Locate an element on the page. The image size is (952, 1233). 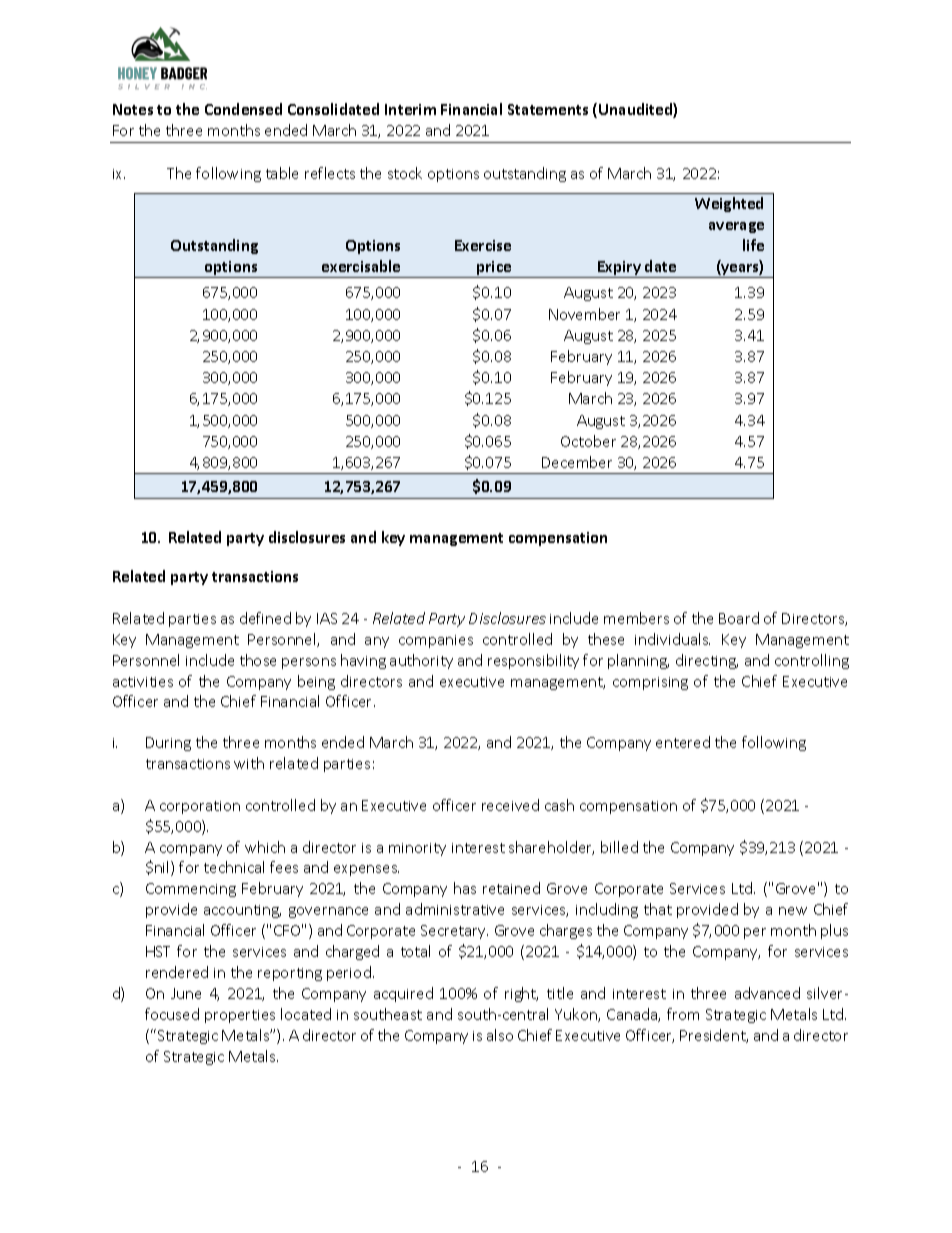
November is located at coordinates (584, 314).
